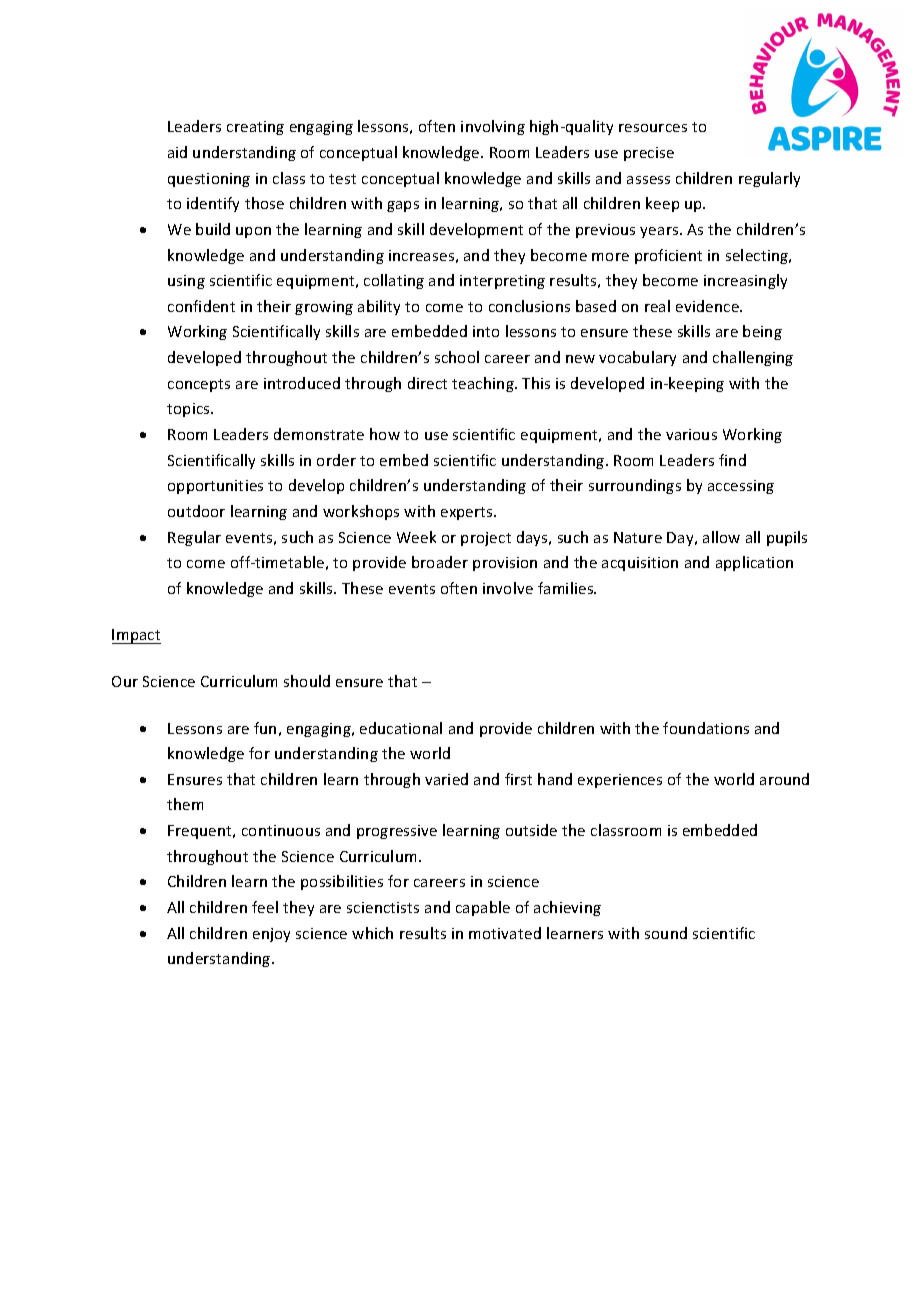 The height and width of the page is (1308, 924). I want to click on capable, so click(483, 908).
